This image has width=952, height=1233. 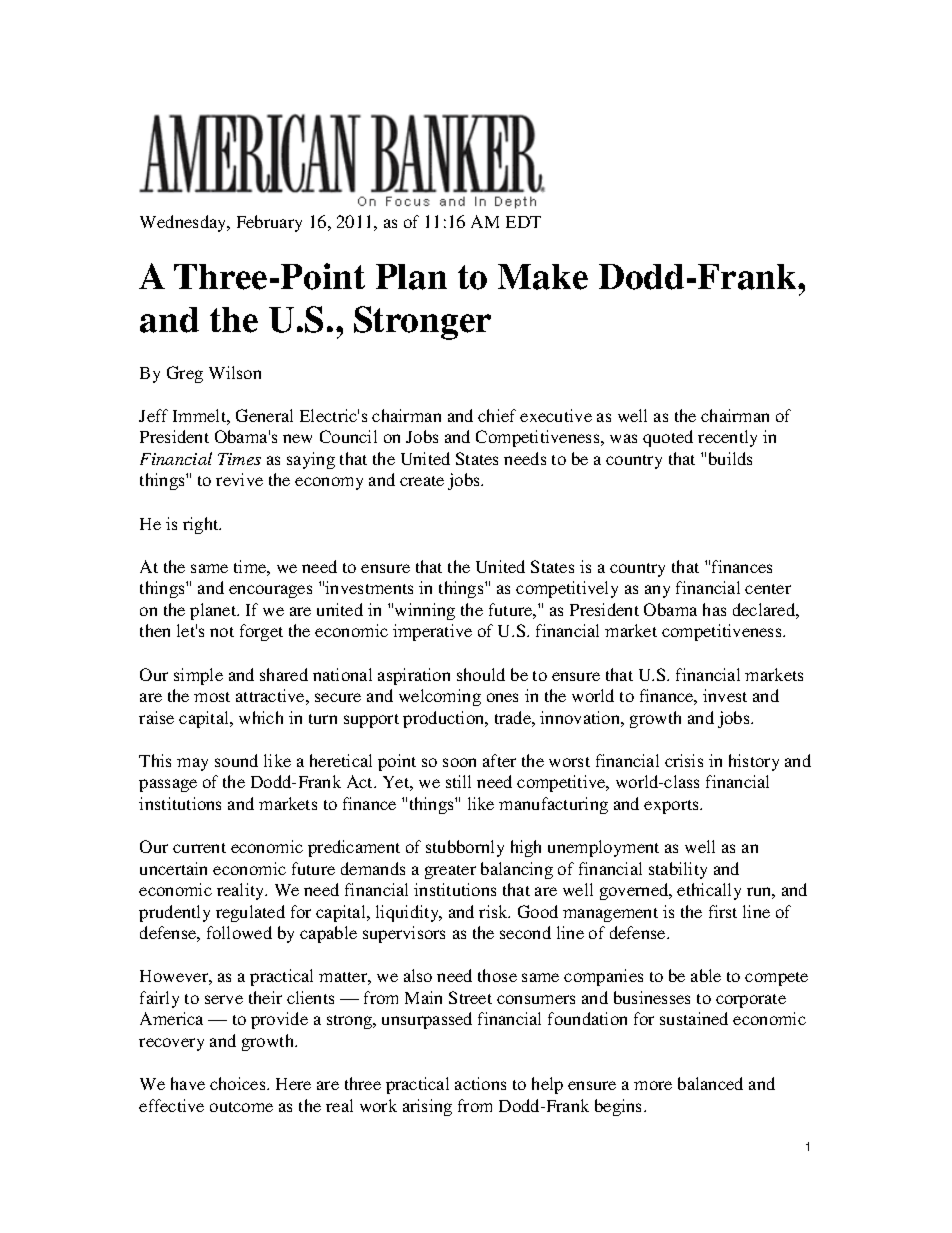 I want to click on exports, so click(x=673, y=807).
